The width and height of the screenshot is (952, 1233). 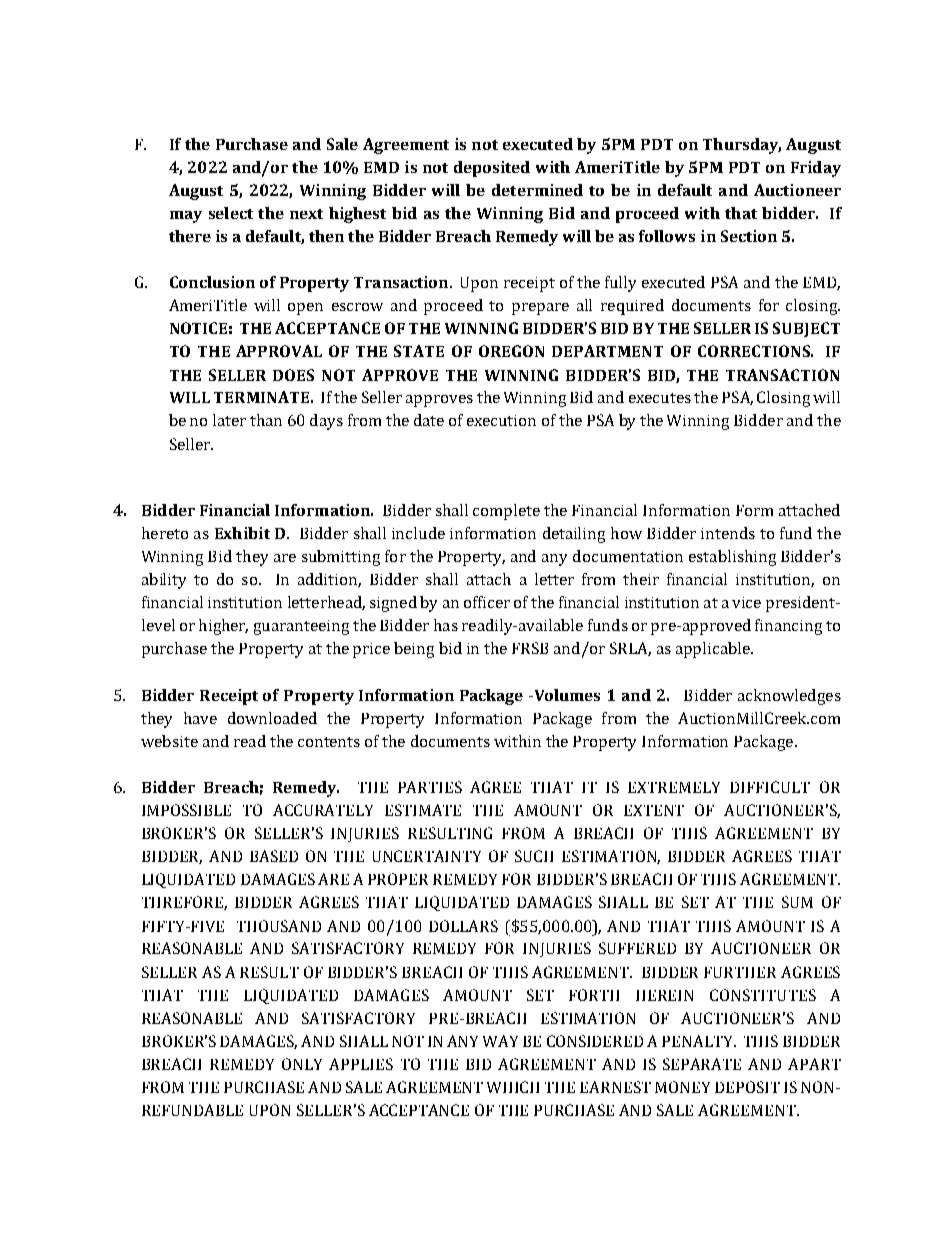 What do you see at coordinates (746, 602) in the screenshot?
I see `vice` at bounding box center [746, 602].
